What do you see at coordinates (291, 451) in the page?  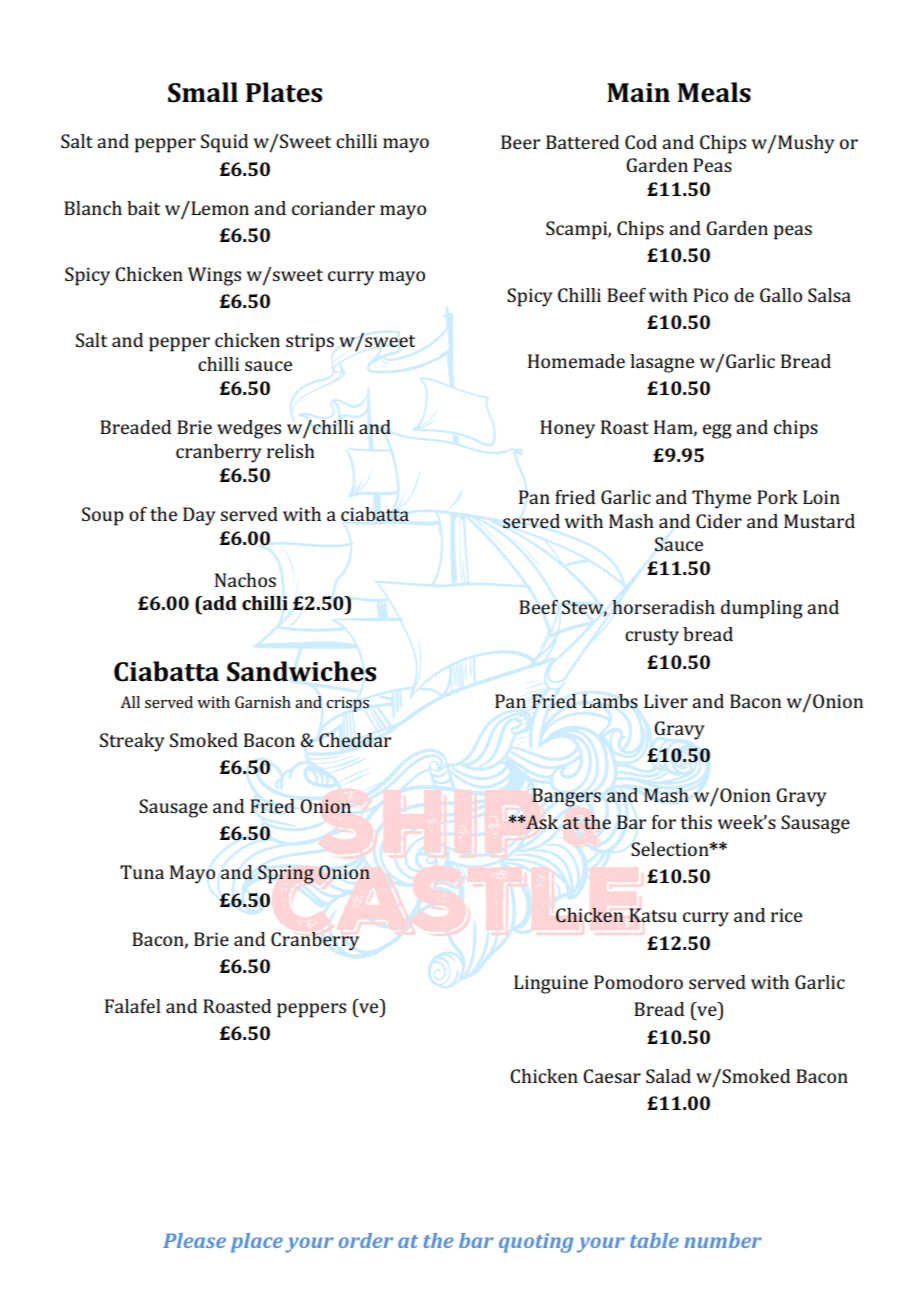 I see `relish` at bounding box center [291, 451].
